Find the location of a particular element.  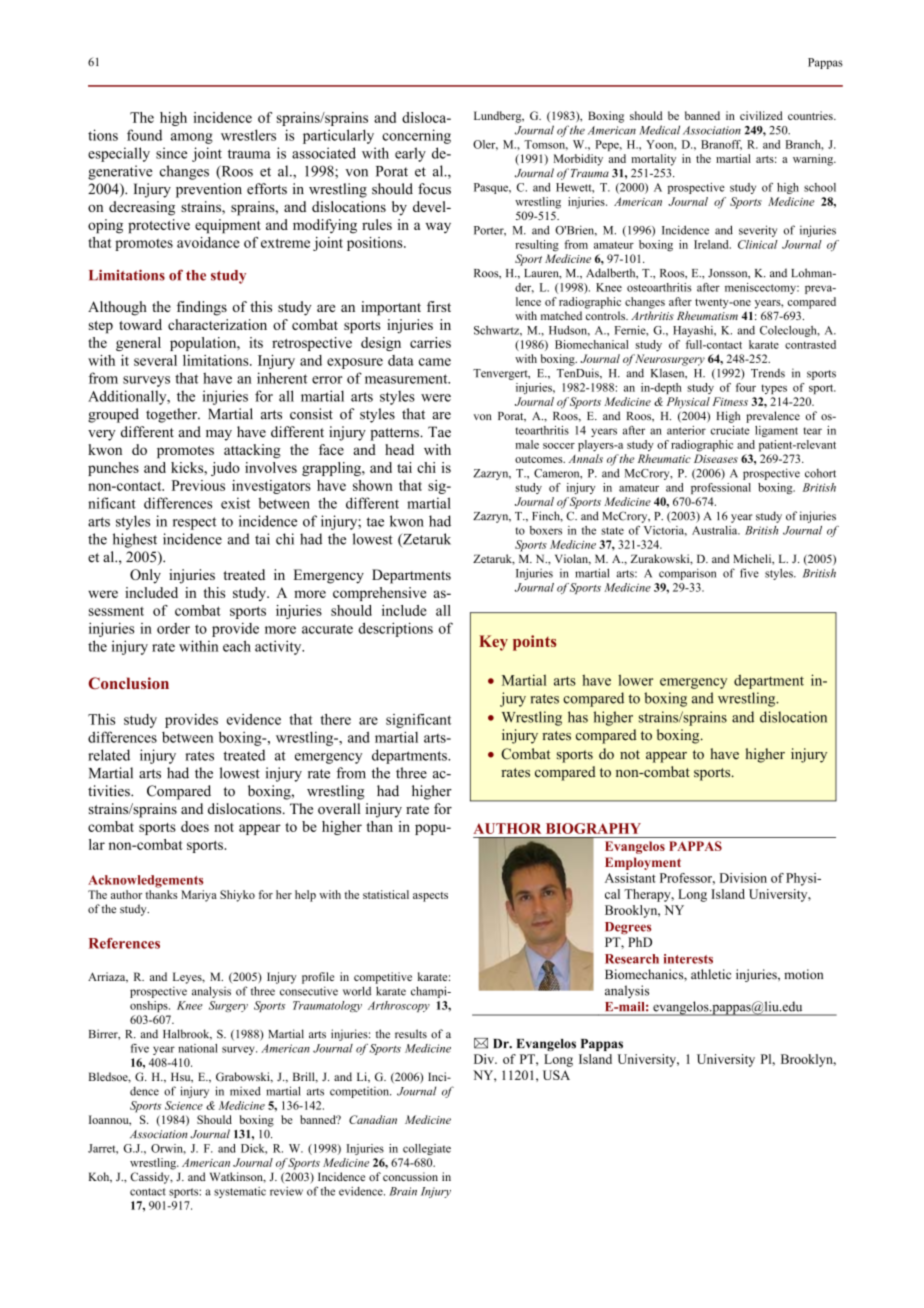

USA is located at coordinates (556, 1075).
